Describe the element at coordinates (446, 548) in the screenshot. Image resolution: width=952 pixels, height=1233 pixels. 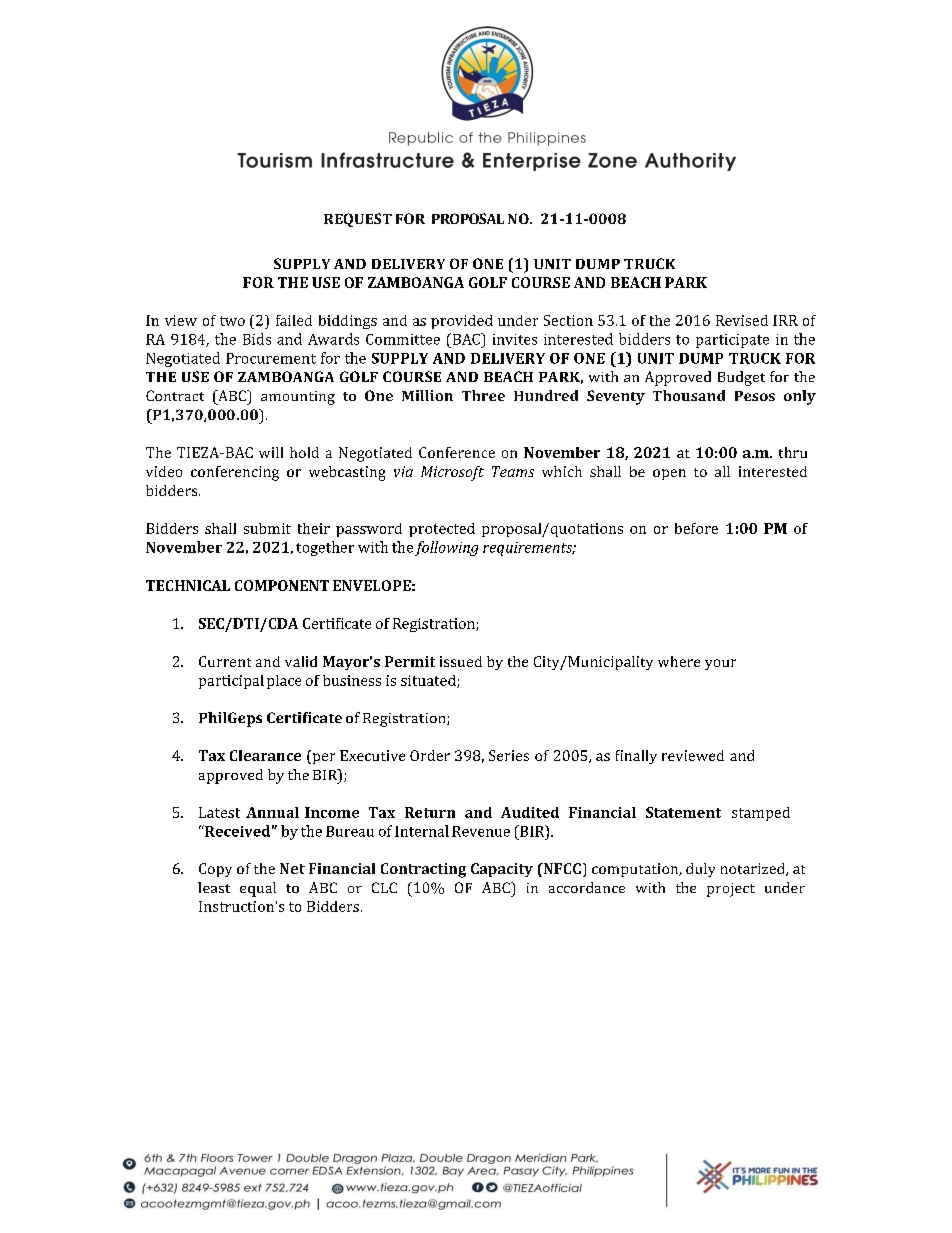
I see `following` at that location.
